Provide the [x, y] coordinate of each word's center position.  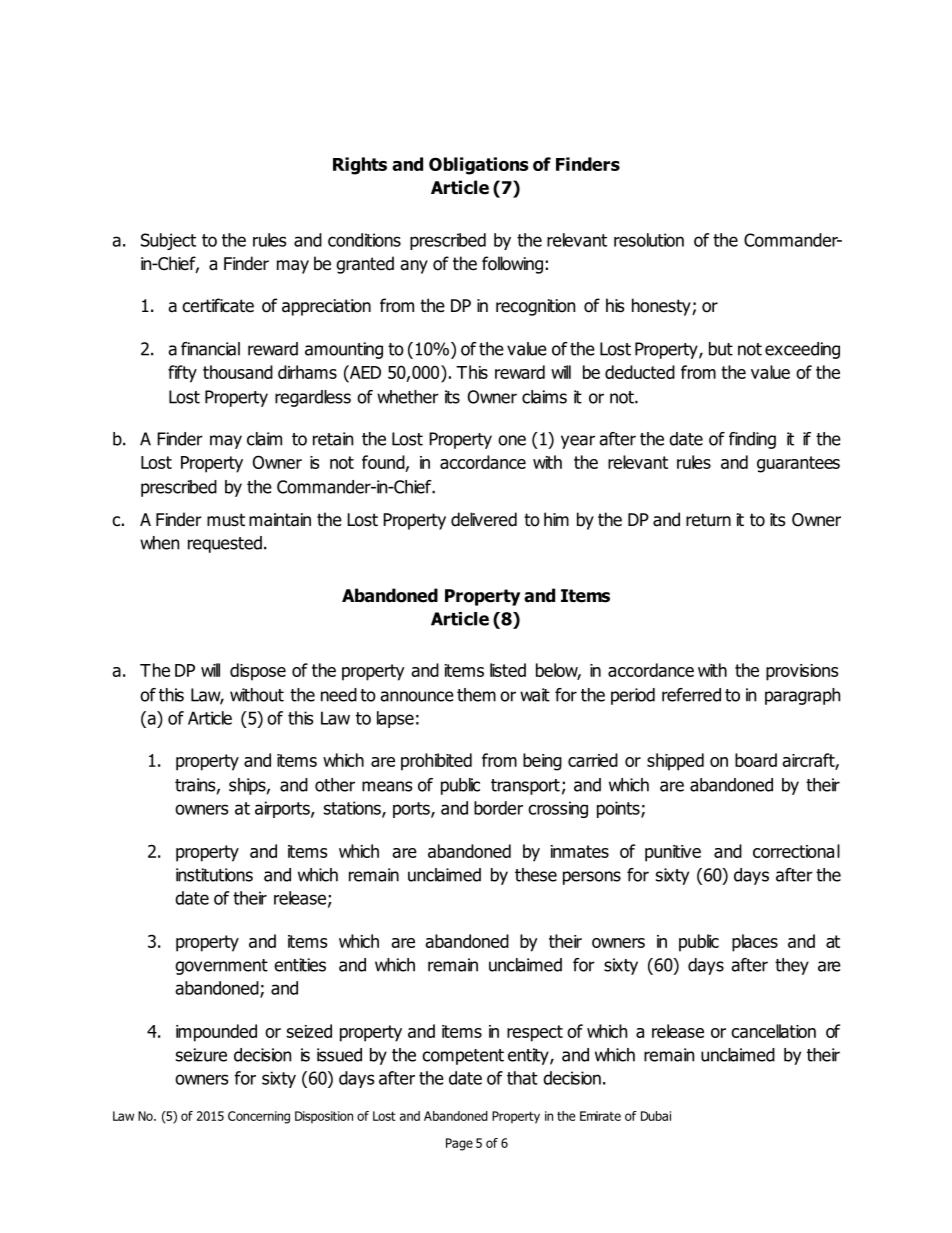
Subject [168, 241]
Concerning [259, 1117]
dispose [258, 672]
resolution [649, 240]
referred [691, 695]
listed [508, 670]
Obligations [478, 166]
